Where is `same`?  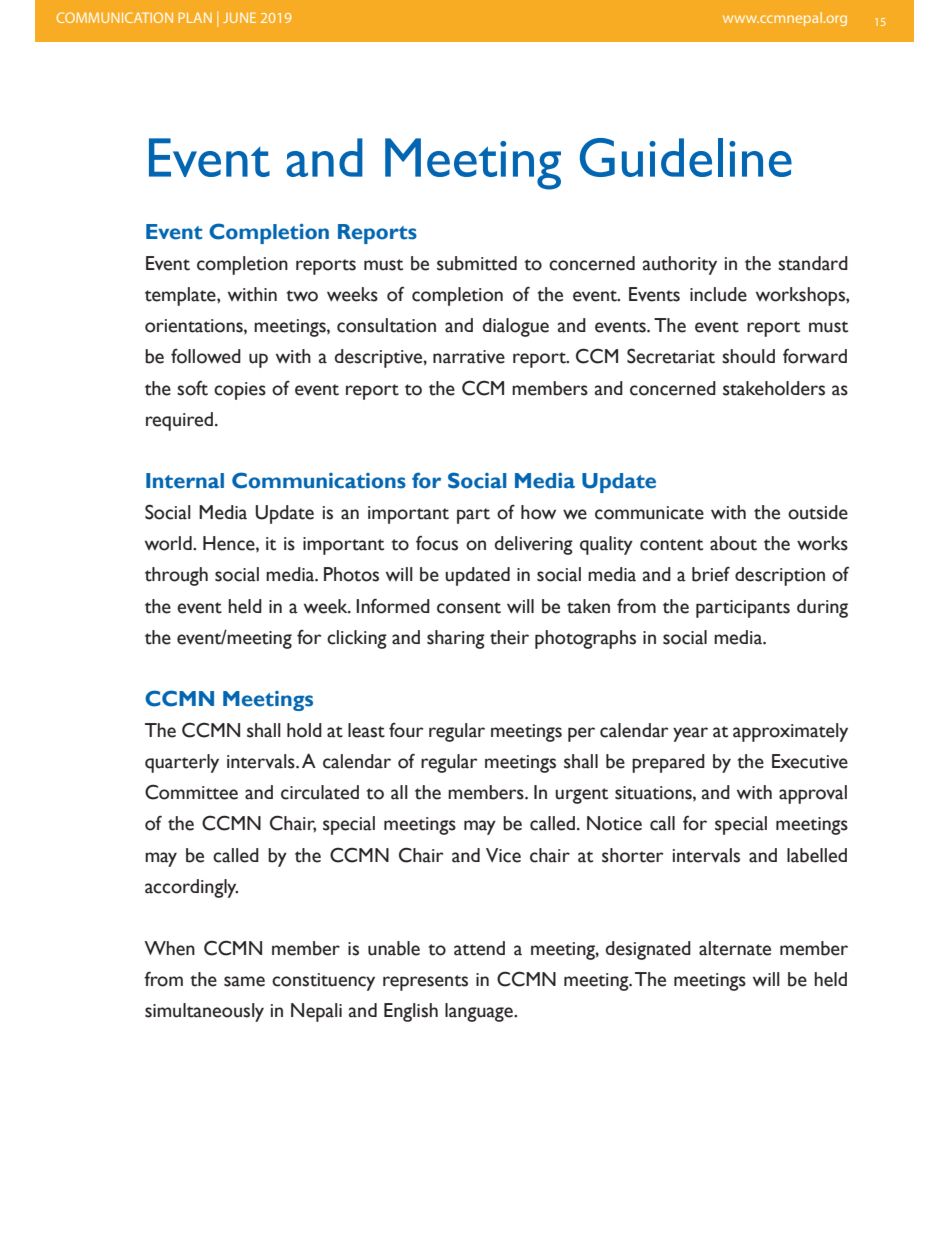 same is located at coordinates (244, 981).
